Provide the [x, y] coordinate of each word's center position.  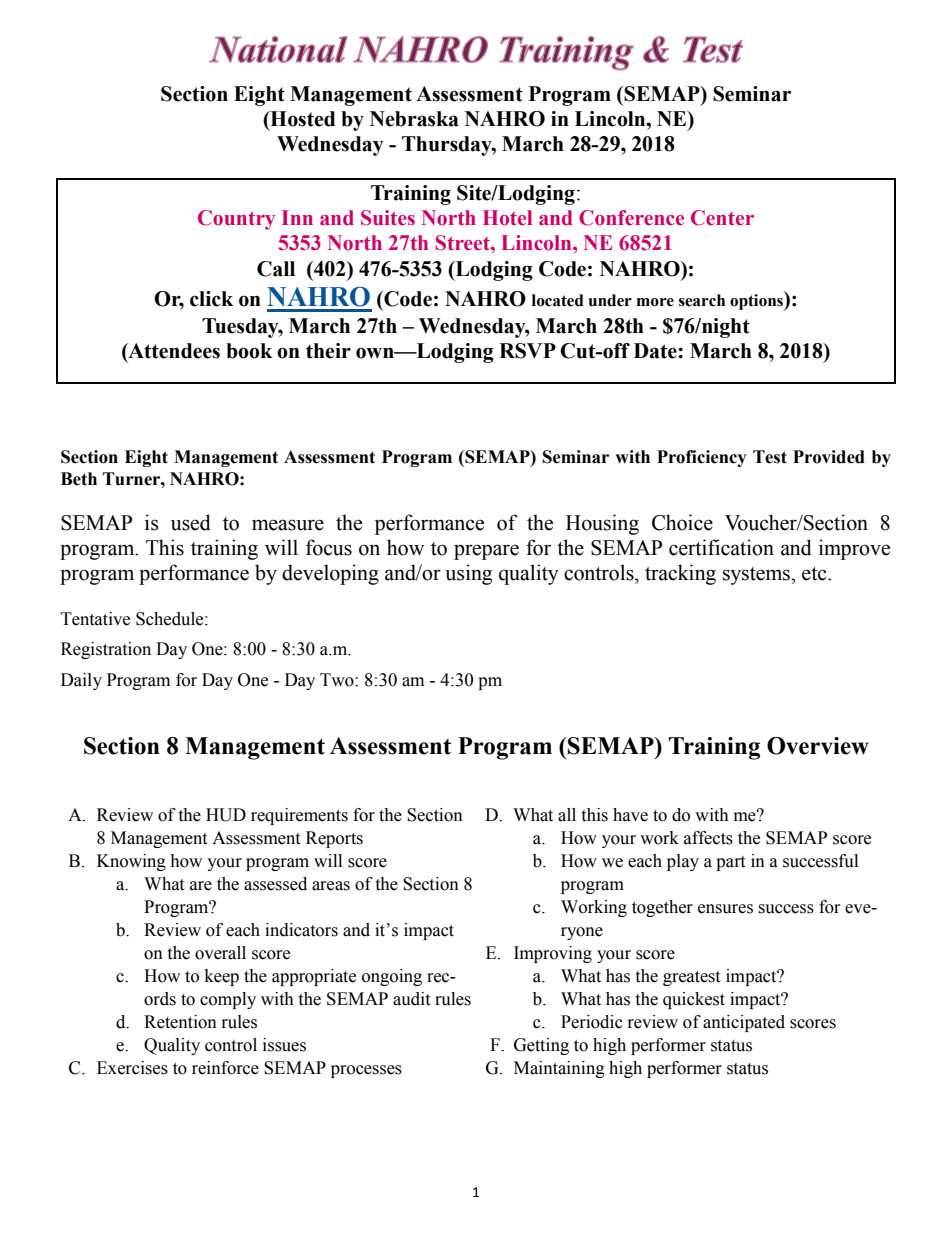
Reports [334, 839]
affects [708, 838]
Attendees [173, 352]
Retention [180, 1022]
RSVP [527, 351]
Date [656, 351]
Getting [541, 1046]
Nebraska [414, 119]
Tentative [95, 619]
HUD [226, 815]
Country [236, 220]
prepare [486, 552]
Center [722, 218]
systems [757, 576]
